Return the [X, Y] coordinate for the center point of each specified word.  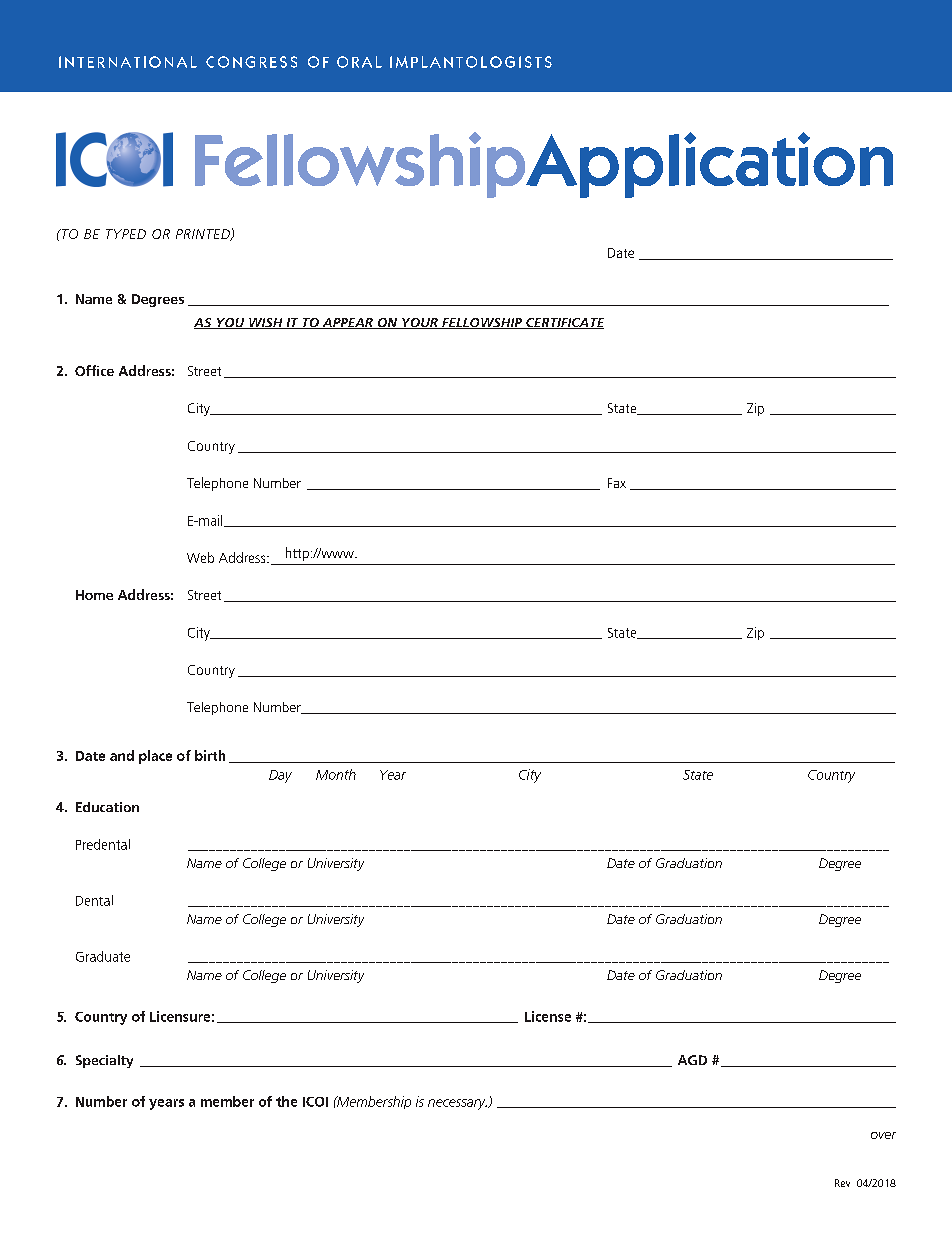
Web [200, 557]
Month [336, 774]
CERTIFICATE [564, 323]
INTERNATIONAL [128, 62]
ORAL [359, 62]
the [286, 1101]
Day [280, 776]
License [548, 1016]
